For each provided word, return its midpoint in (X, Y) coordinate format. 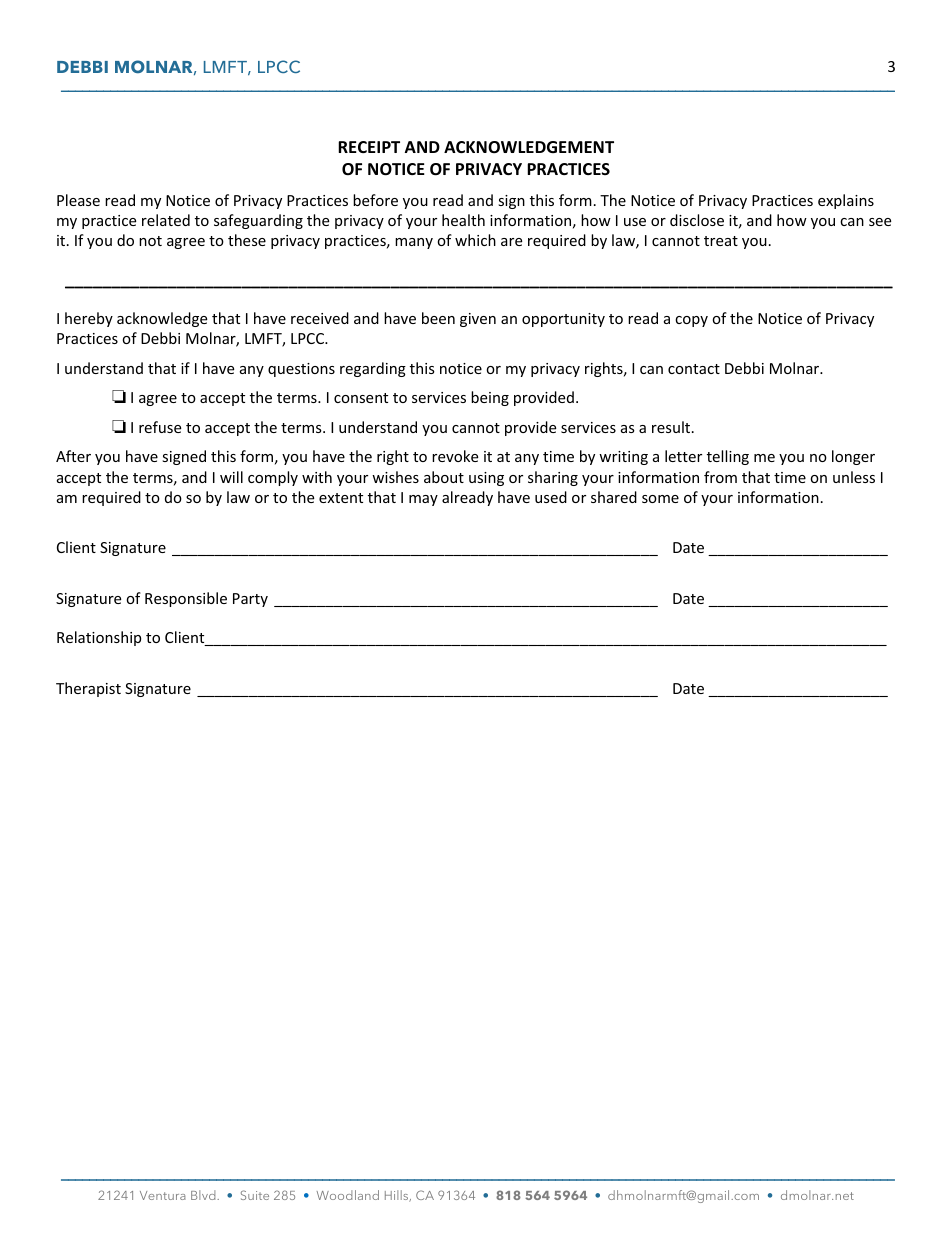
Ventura (163, 1195)
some (660, 499)
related (166, 220)
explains (846, 201)
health (463, 220)
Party (250, 600)
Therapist (88, 689)
